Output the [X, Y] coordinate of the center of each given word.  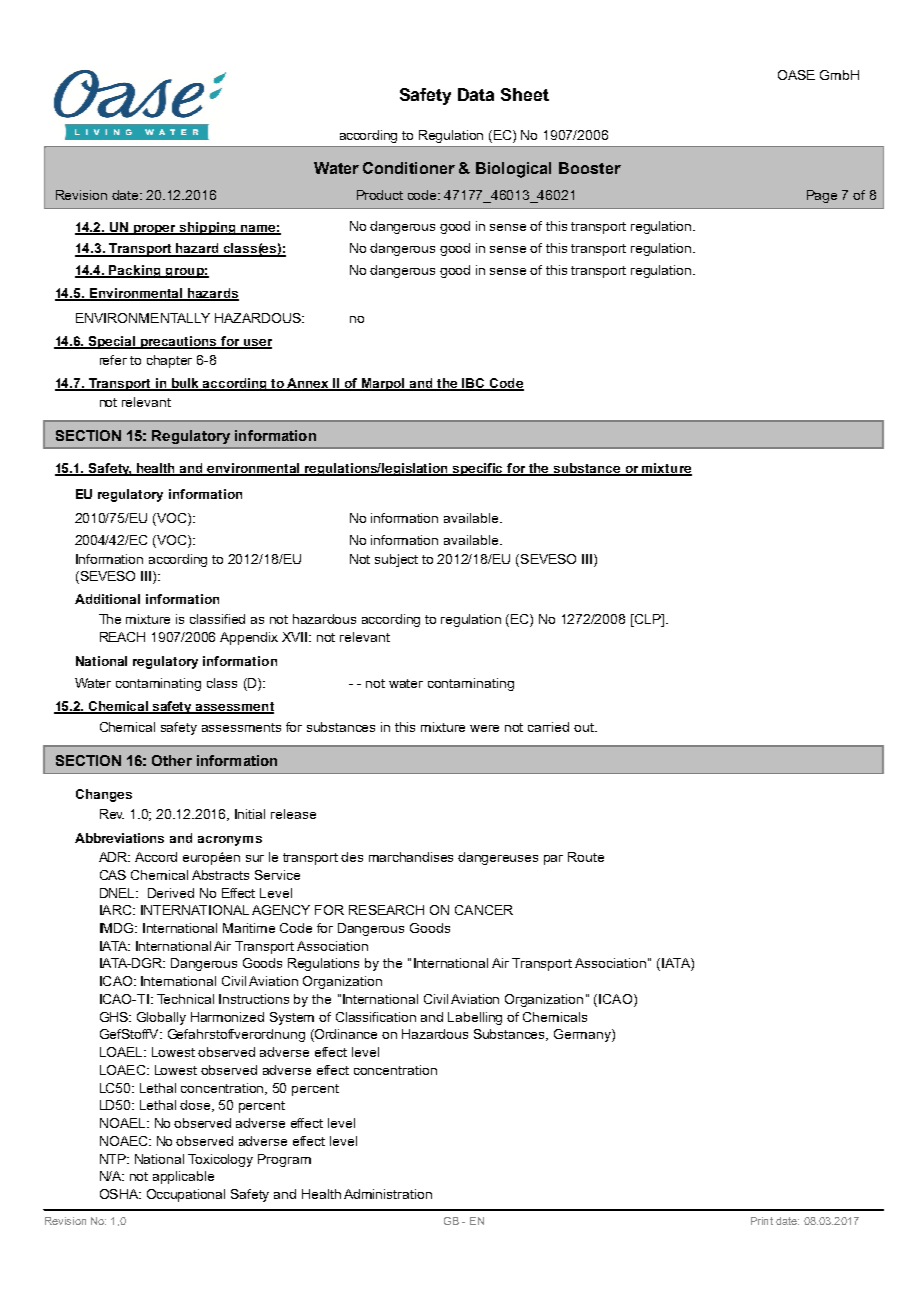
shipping [208, 228]
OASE [796, 75]
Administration [388, 1194]
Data [476, 94]
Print [762, 1221]
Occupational [186, 1195]
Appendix [249, 638]
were [484, 728]
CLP [647, 620]
